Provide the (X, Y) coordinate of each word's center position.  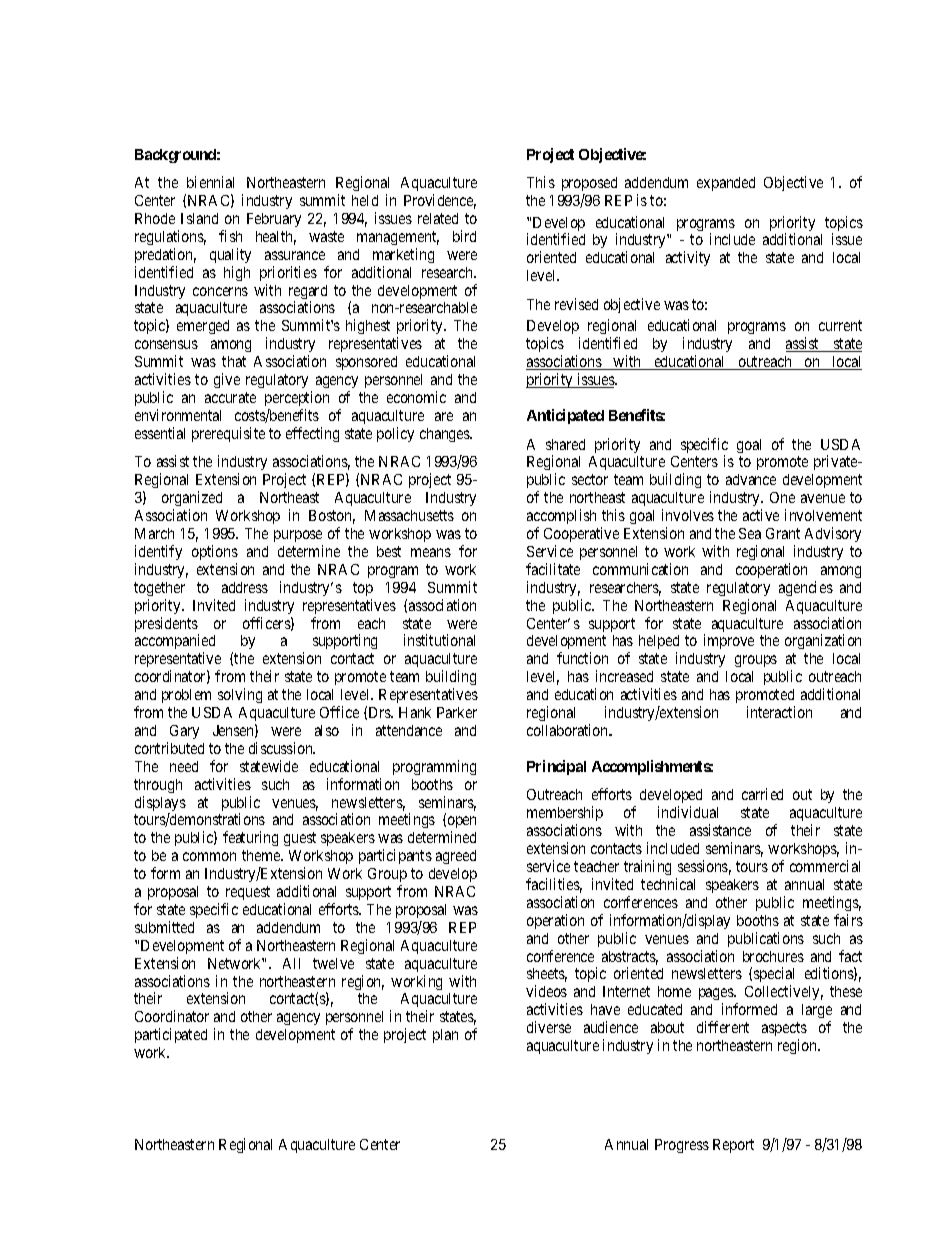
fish (230, 236)
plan (445, 1036)
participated (171, 1035)
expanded (726, 184)
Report (733, 1146)
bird (464, 236)
